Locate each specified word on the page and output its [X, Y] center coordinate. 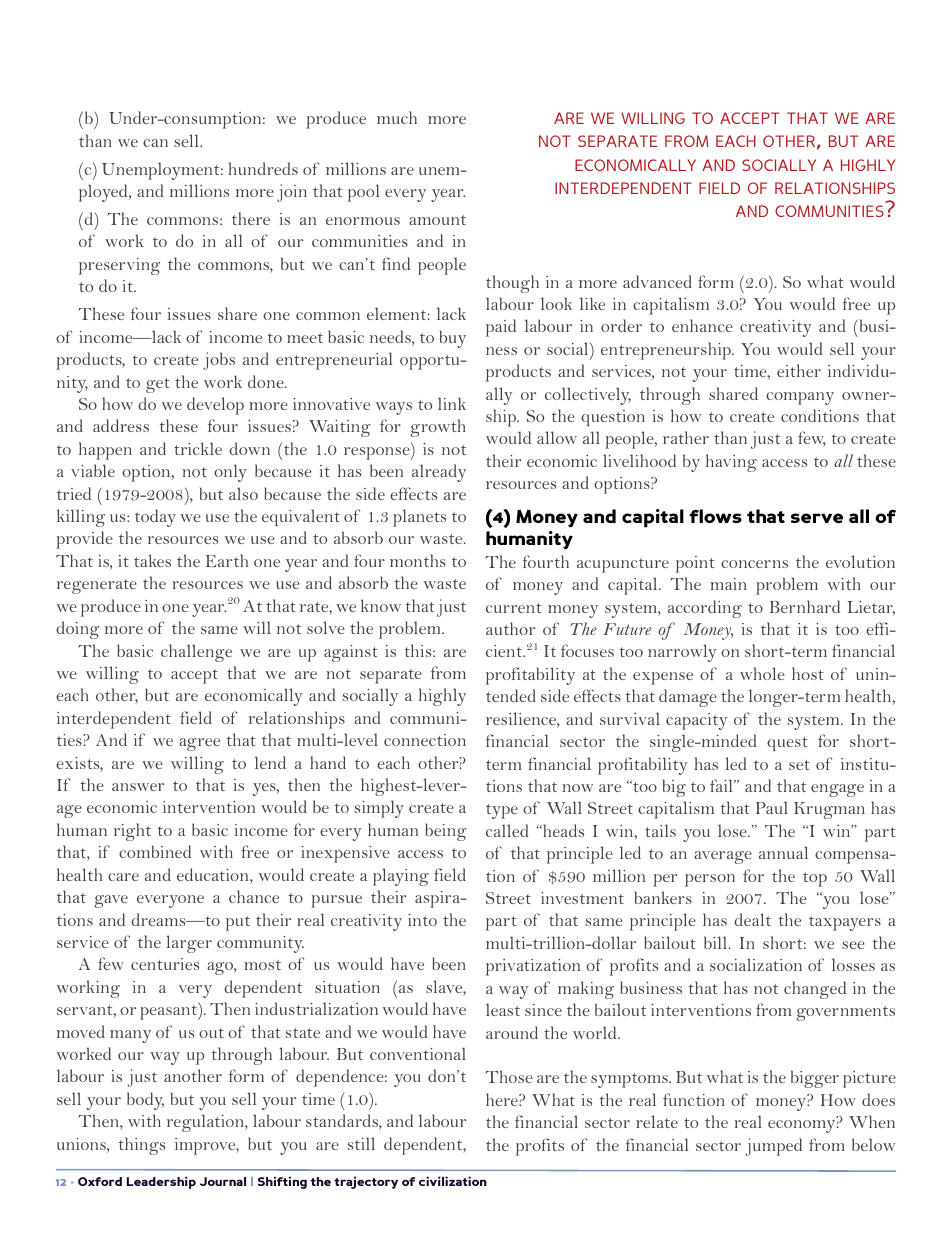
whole [762, 673]
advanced [657, 281]
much [397, 117]
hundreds [263, 168]
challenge [196, 653]
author [510, 628]
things [142, 1146]
